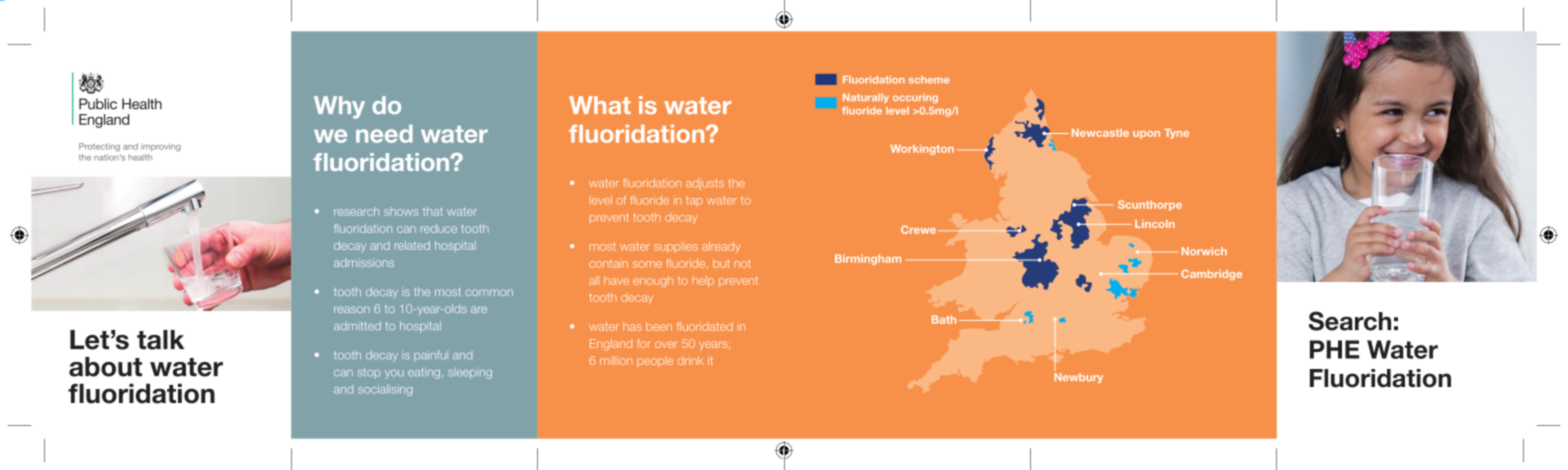  What do you see at coordinates (1155, 224) in the screenshot?
I see `Lincoln` at bounding box center [1155, 224].
